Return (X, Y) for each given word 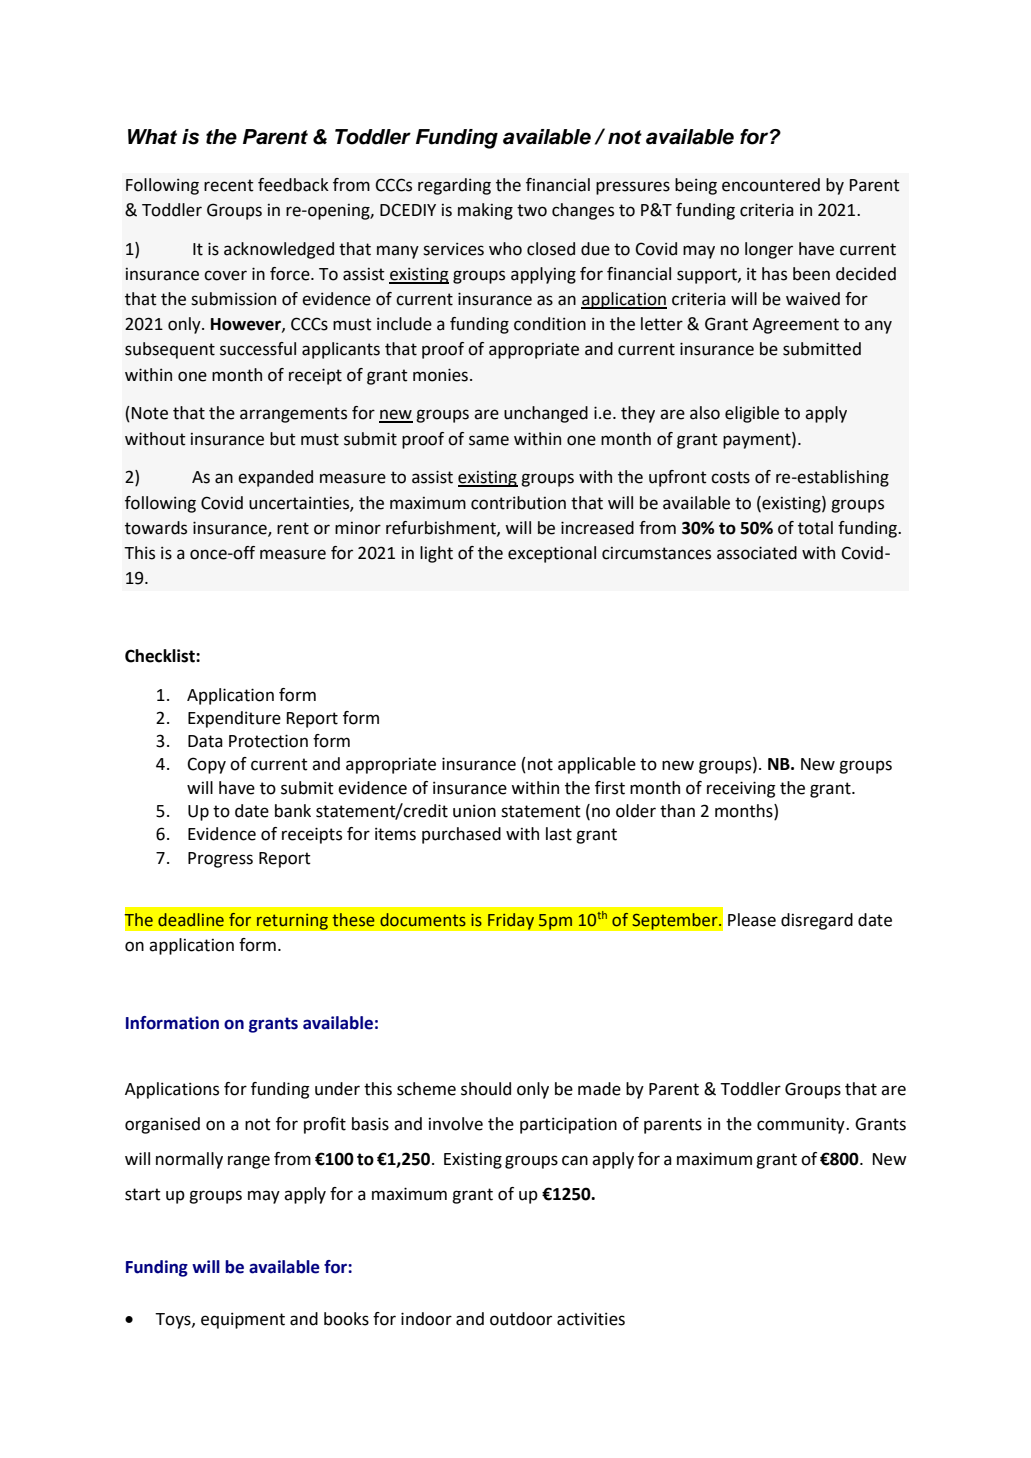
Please (752, 920)
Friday (510, 921)
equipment (243, 1320)
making (485, 211)
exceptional (552, 554)
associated (757, 553)
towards (156, 528)
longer (769, 250)
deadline (191, 920)
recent (229, 185)
